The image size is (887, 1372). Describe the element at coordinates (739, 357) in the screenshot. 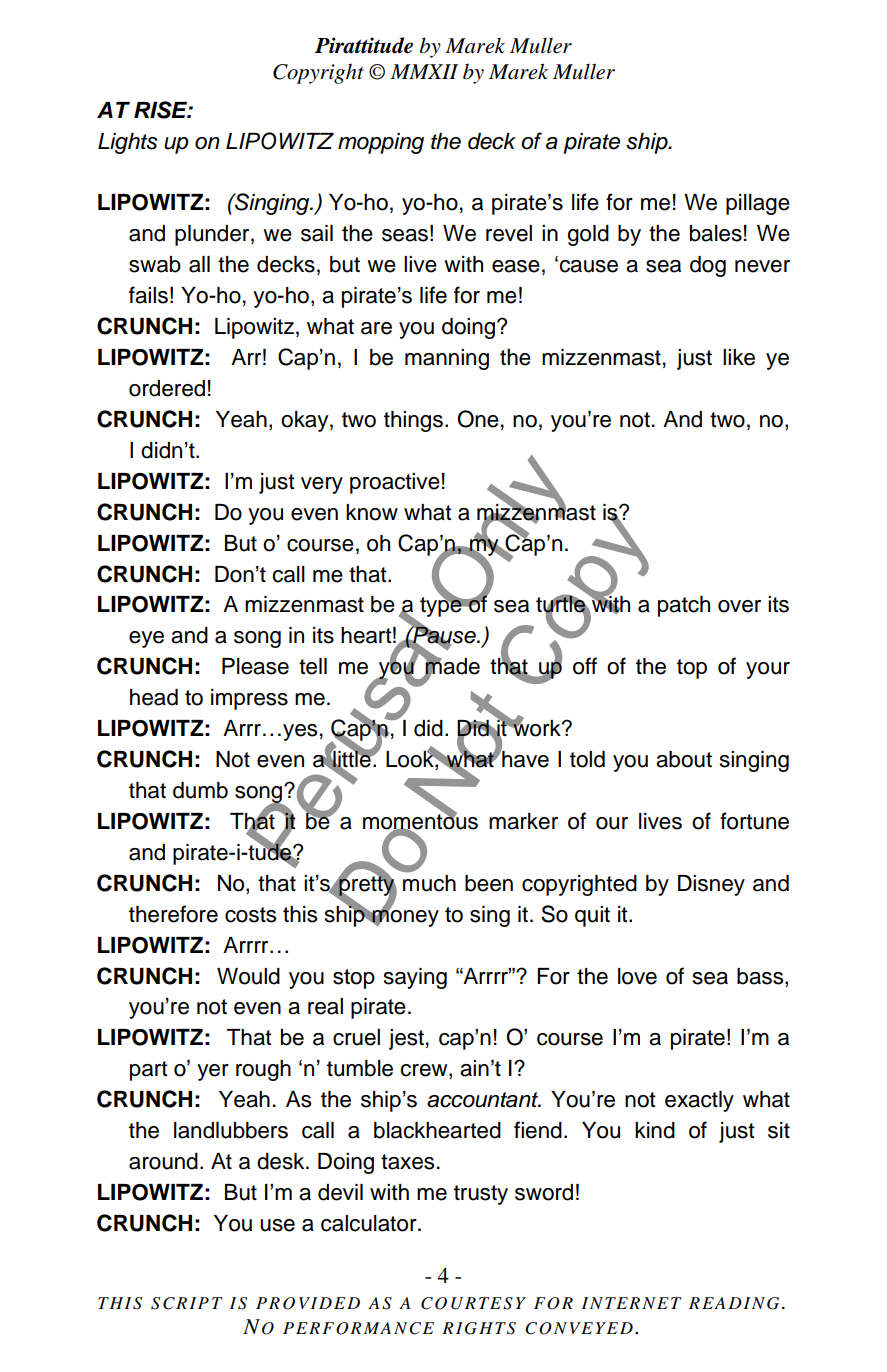

I see `like` at that location.
